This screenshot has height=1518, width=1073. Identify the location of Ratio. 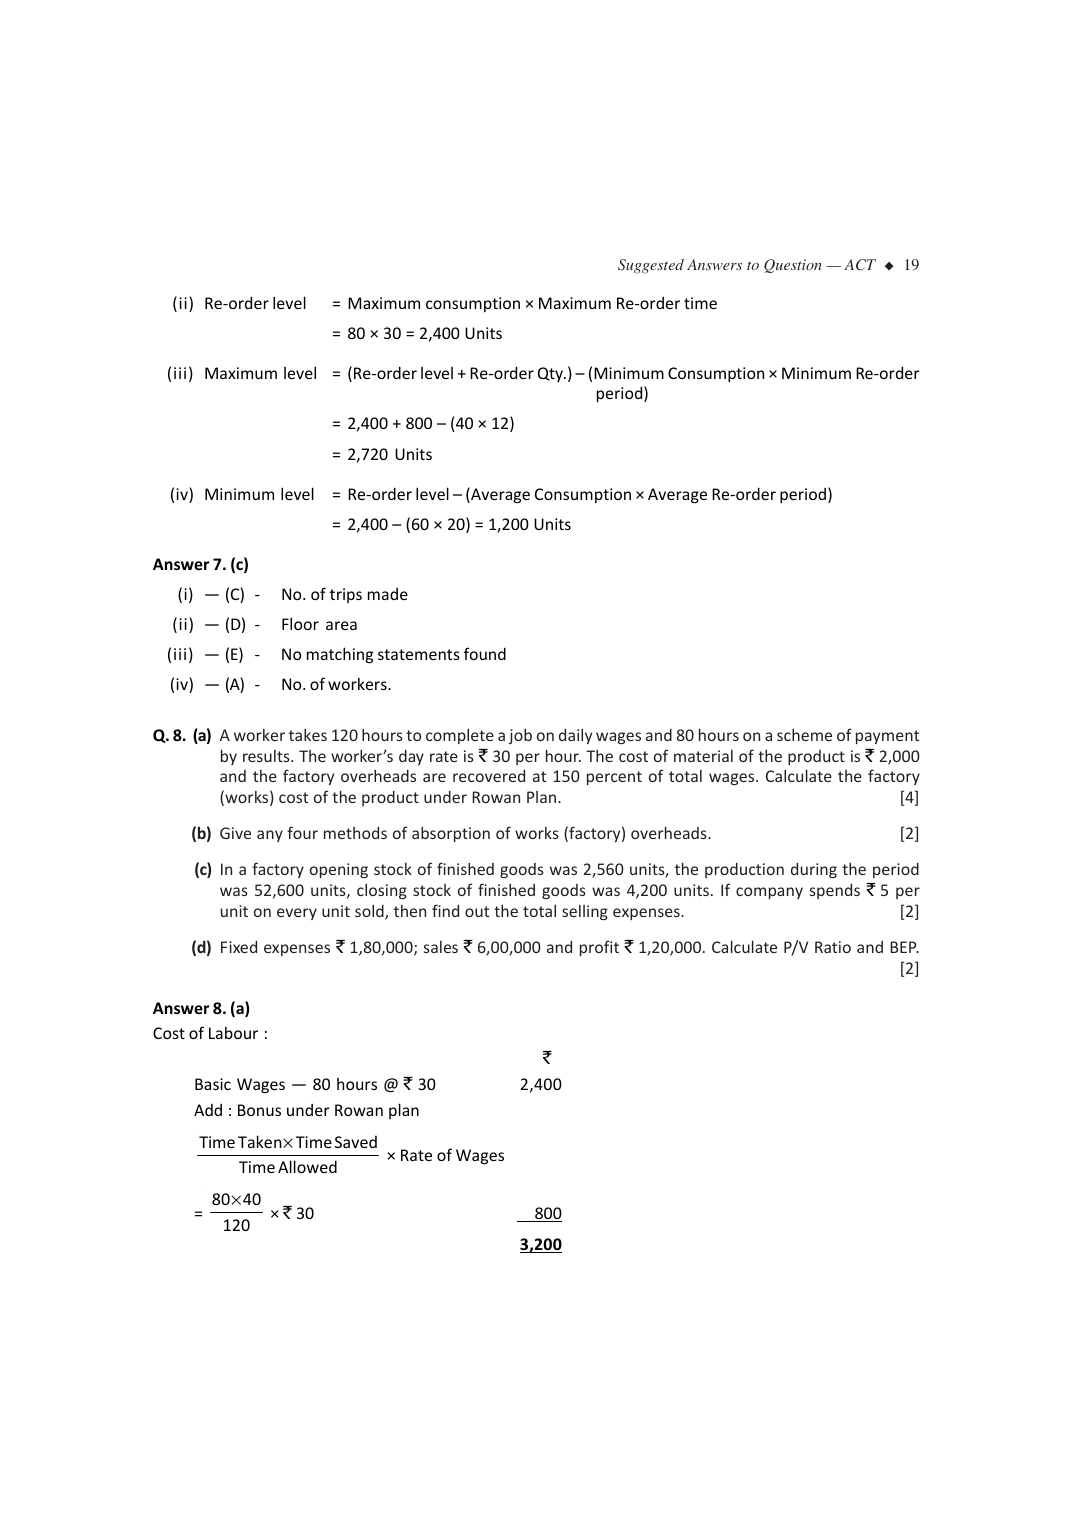
(833, 947).
